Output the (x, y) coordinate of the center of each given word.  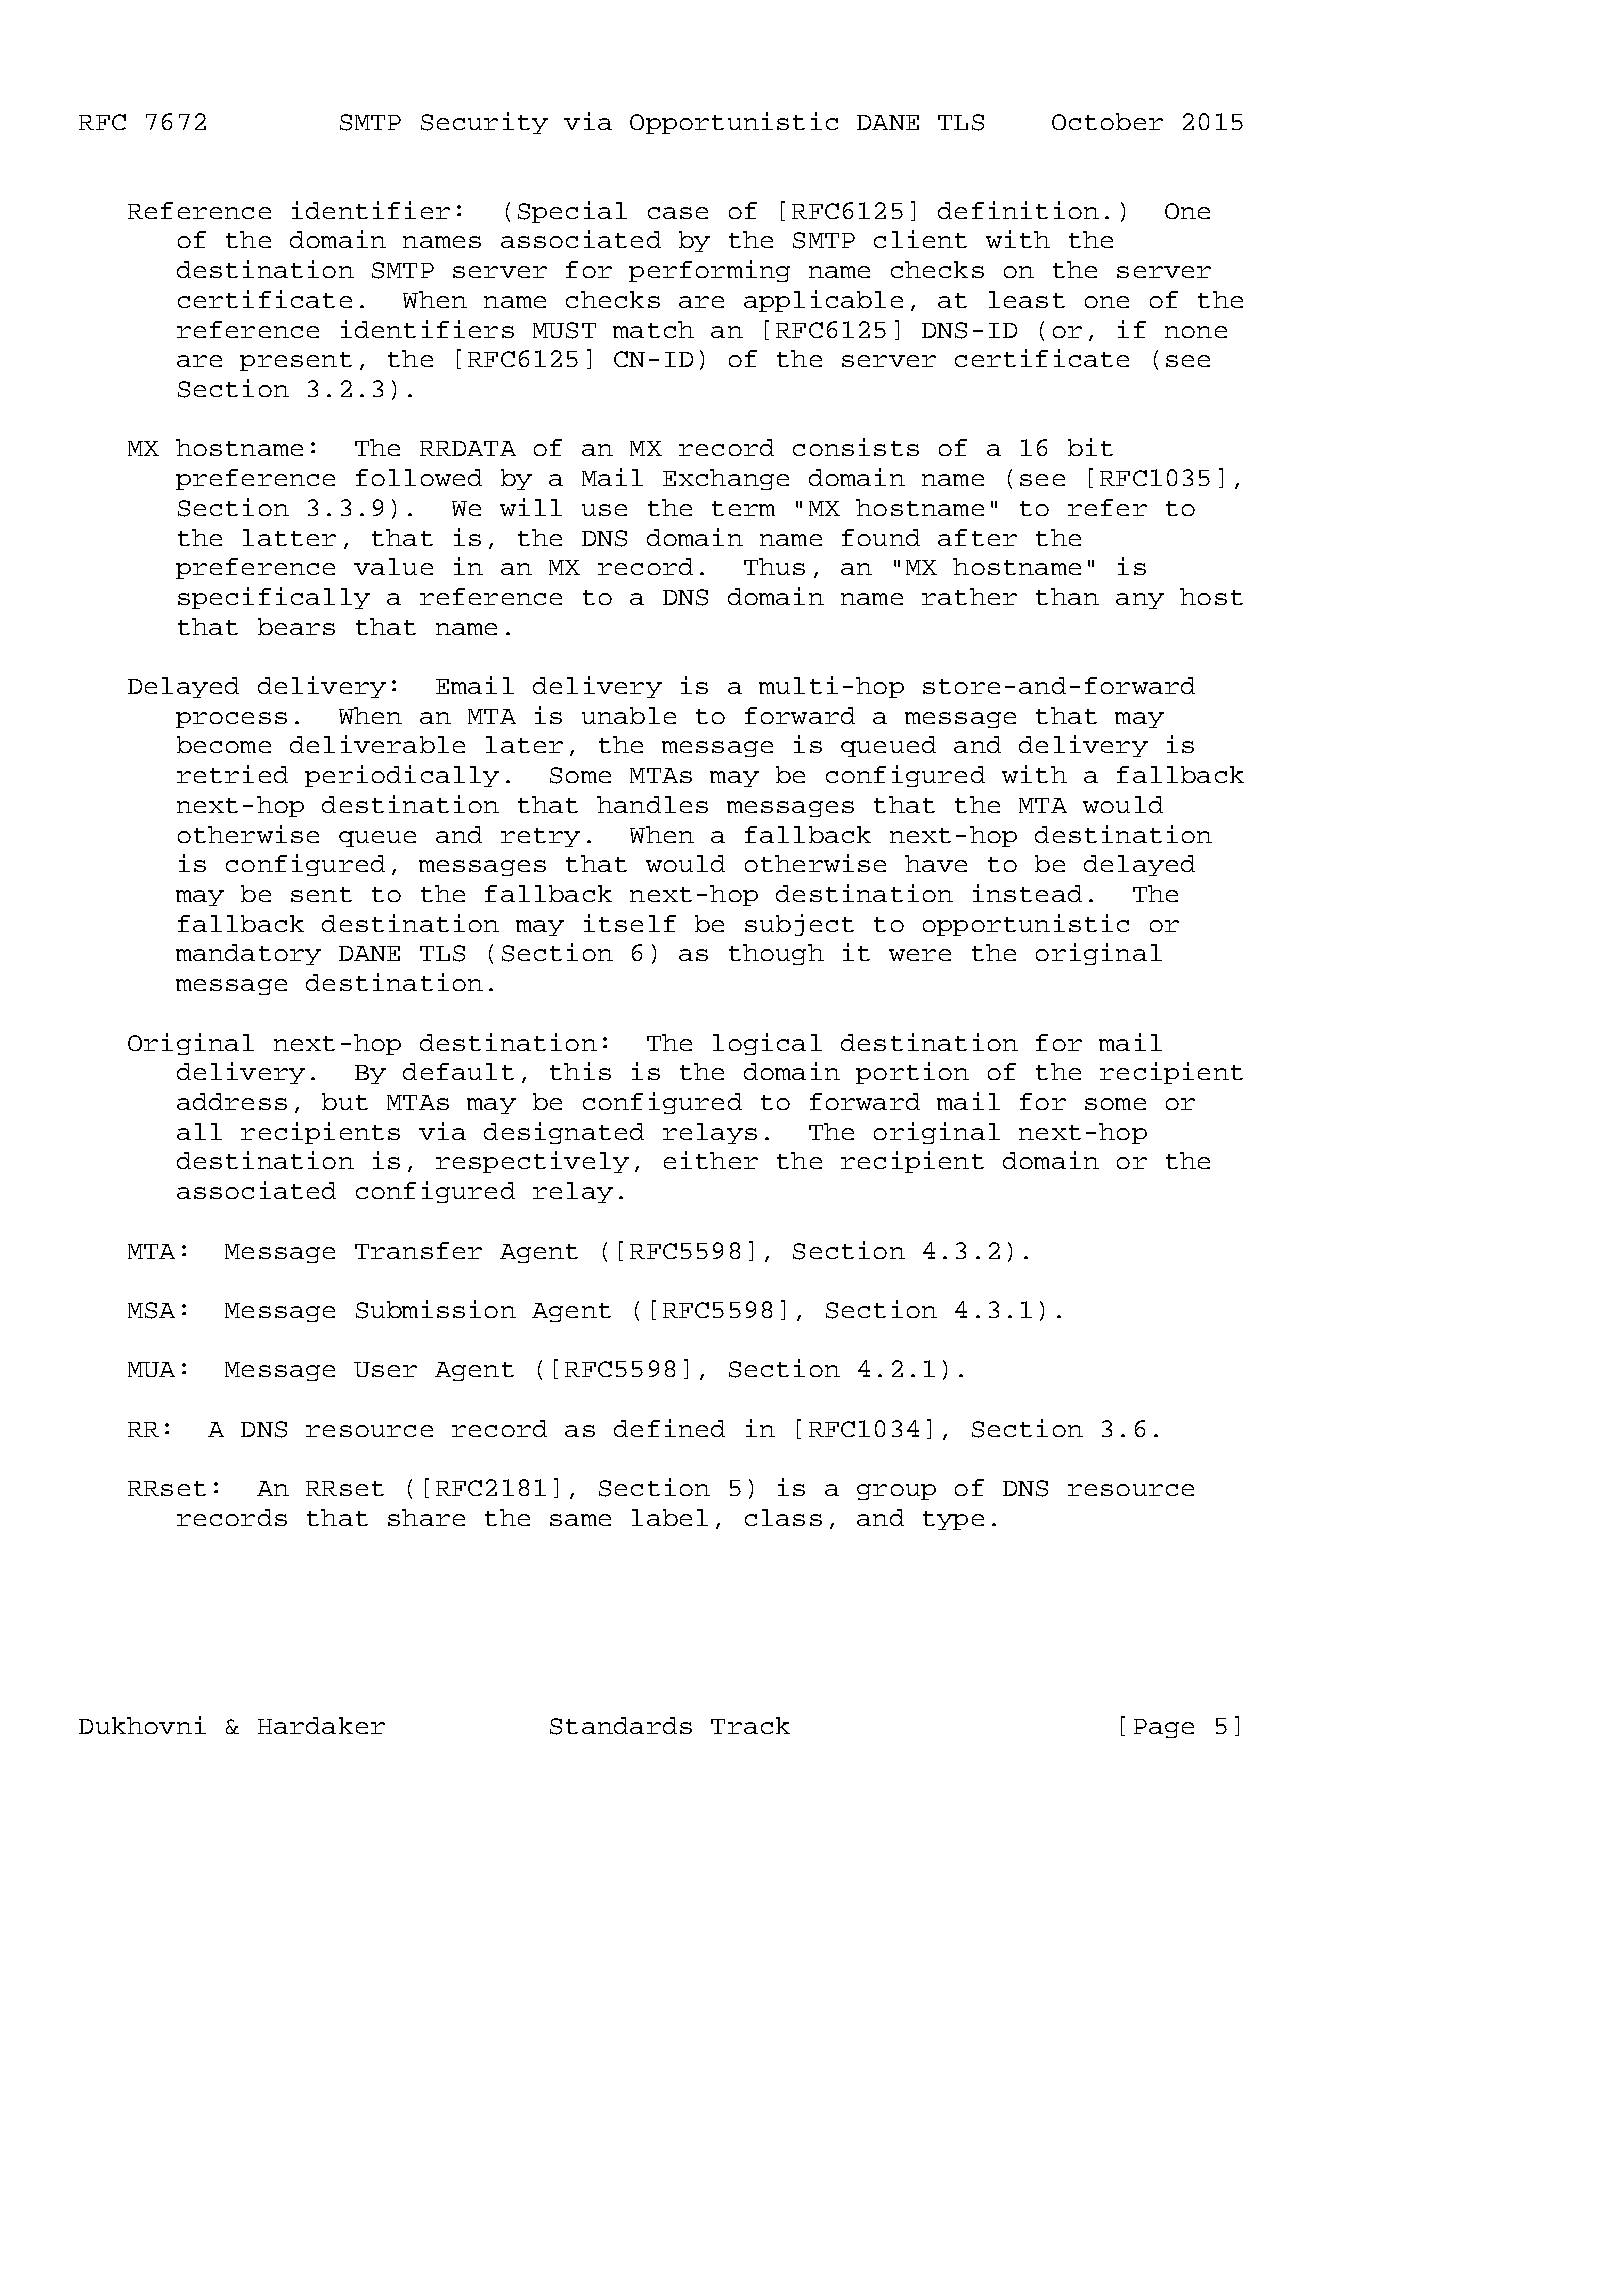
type (953, 1520)
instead (1027, 893)
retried (232, 774)
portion (912, 1073)
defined (669, 1428)
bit (1090, 447)
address (232, 1101)
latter (289, 537)
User (385, 1369)
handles (652, 804)
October (1107, 121)
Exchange (726, 479)
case (678, 213)
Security (484, 123)
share (426, 1517)
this (580, 1071)
